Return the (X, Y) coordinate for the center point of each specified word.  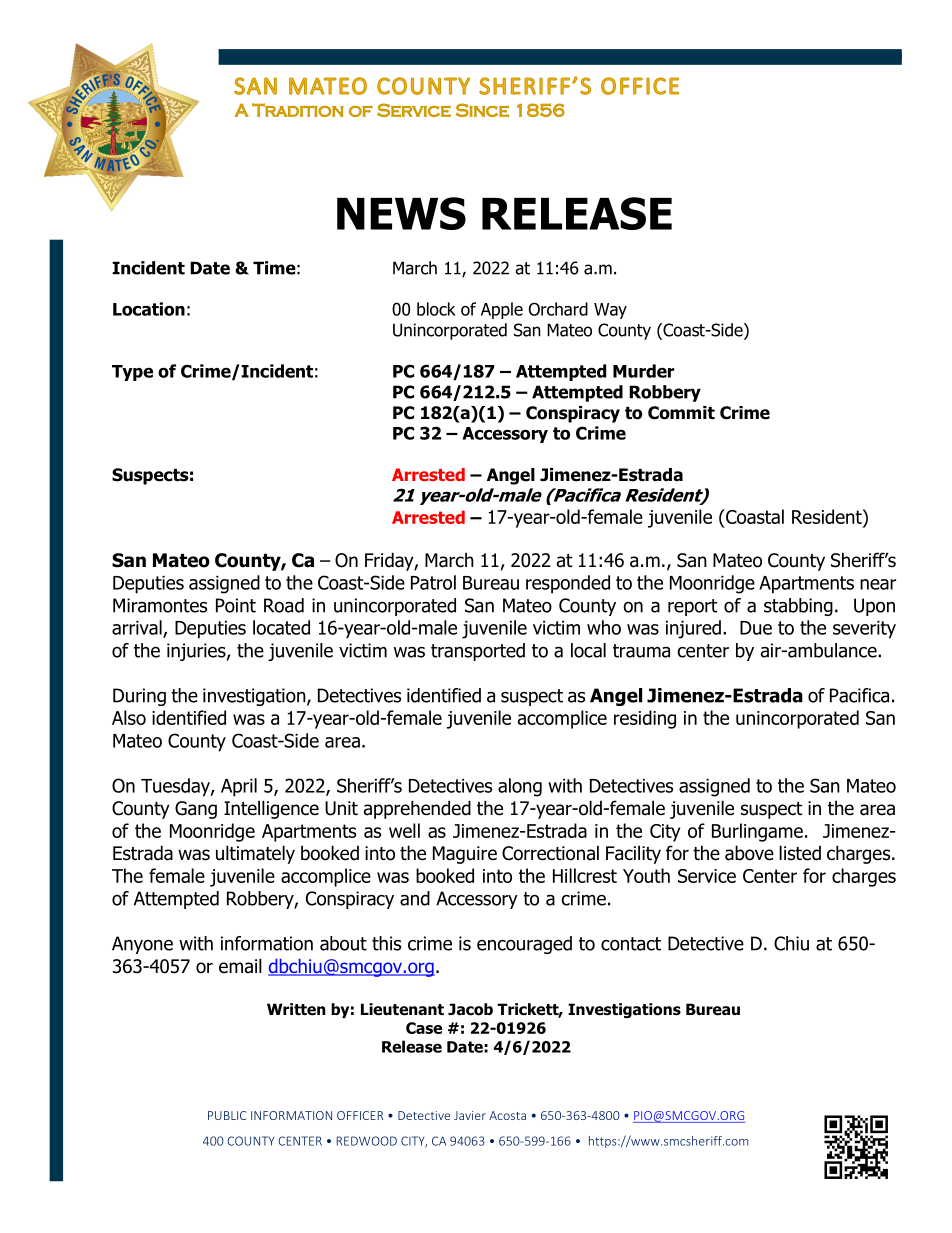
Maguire (465, 855)
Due (756, 628)
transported (478, 652)
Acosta (507, 1115)
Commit (681, 413)
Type (132, 373)
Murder (643, 371)
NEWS (401, 213)
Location (149, 309)
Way (610, 311)
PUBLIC (227, 1115)
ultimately (255, 854)
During (139, 697)
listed (800, 853)
